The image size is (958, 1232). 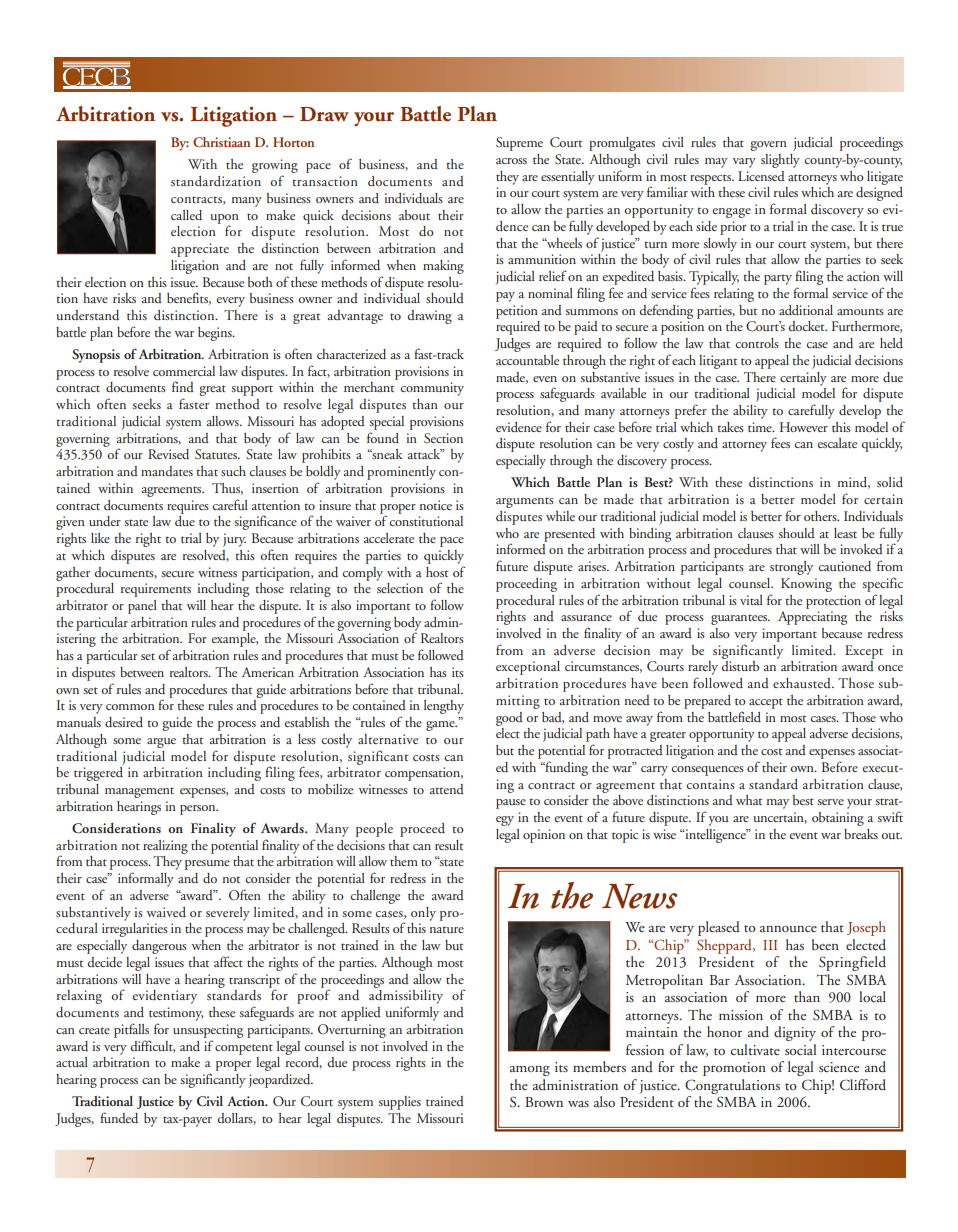 What do you see at coordinates (221, 142) in the image?
I see `Christiaan` at bounding box center [221, 142].
